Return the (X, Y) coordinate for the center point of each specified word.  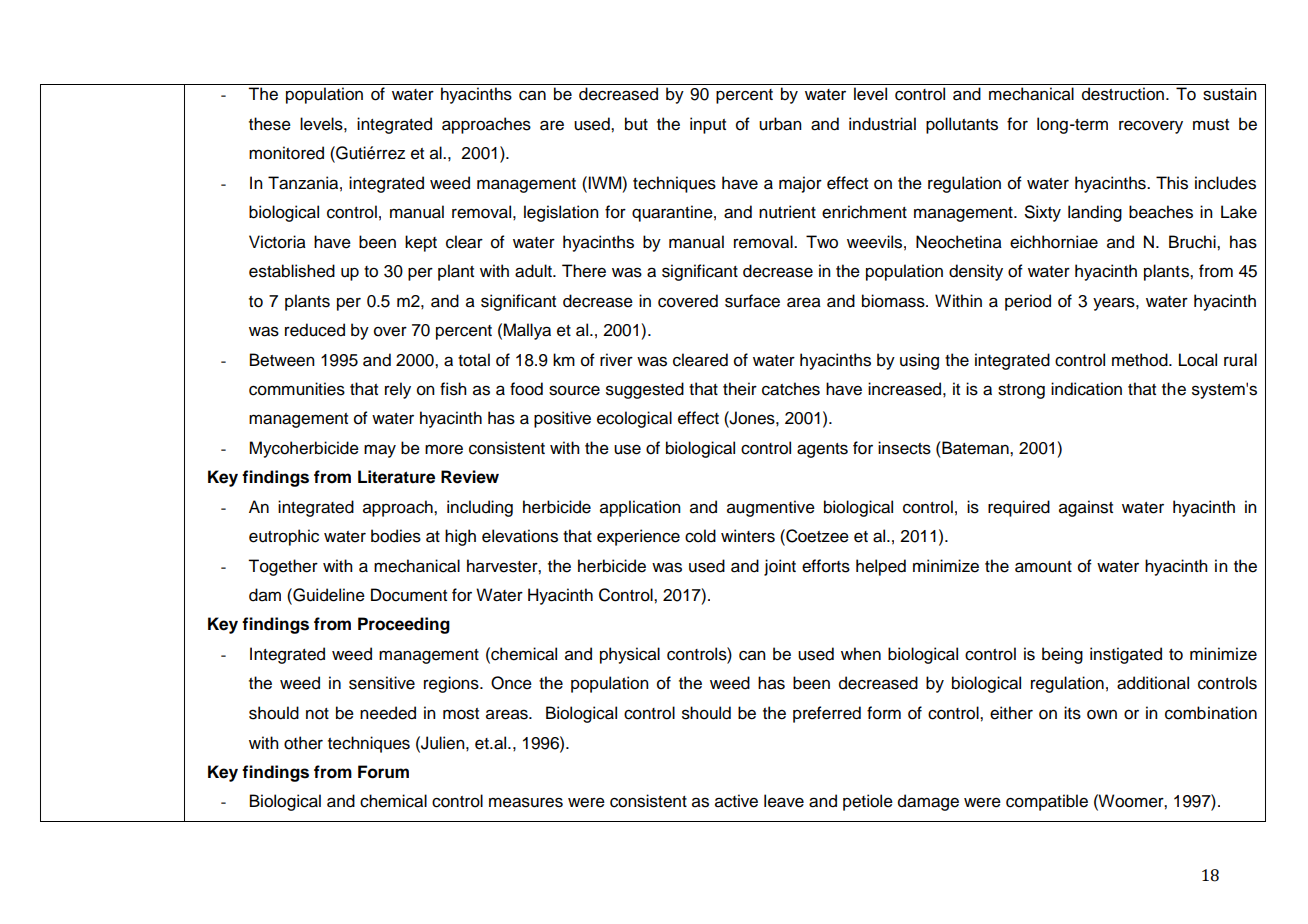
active (736, 801)
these (270, 124)
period (1028, 302)
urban (780, 124)
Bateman (975, 448)
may (380, 451)
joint (780, 567)
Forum (383, 772)
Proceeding (404, 625)
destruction (1123, 94)
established (292, 271)
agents (822, 450)
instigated (1126, 655)
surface (752, 301)
